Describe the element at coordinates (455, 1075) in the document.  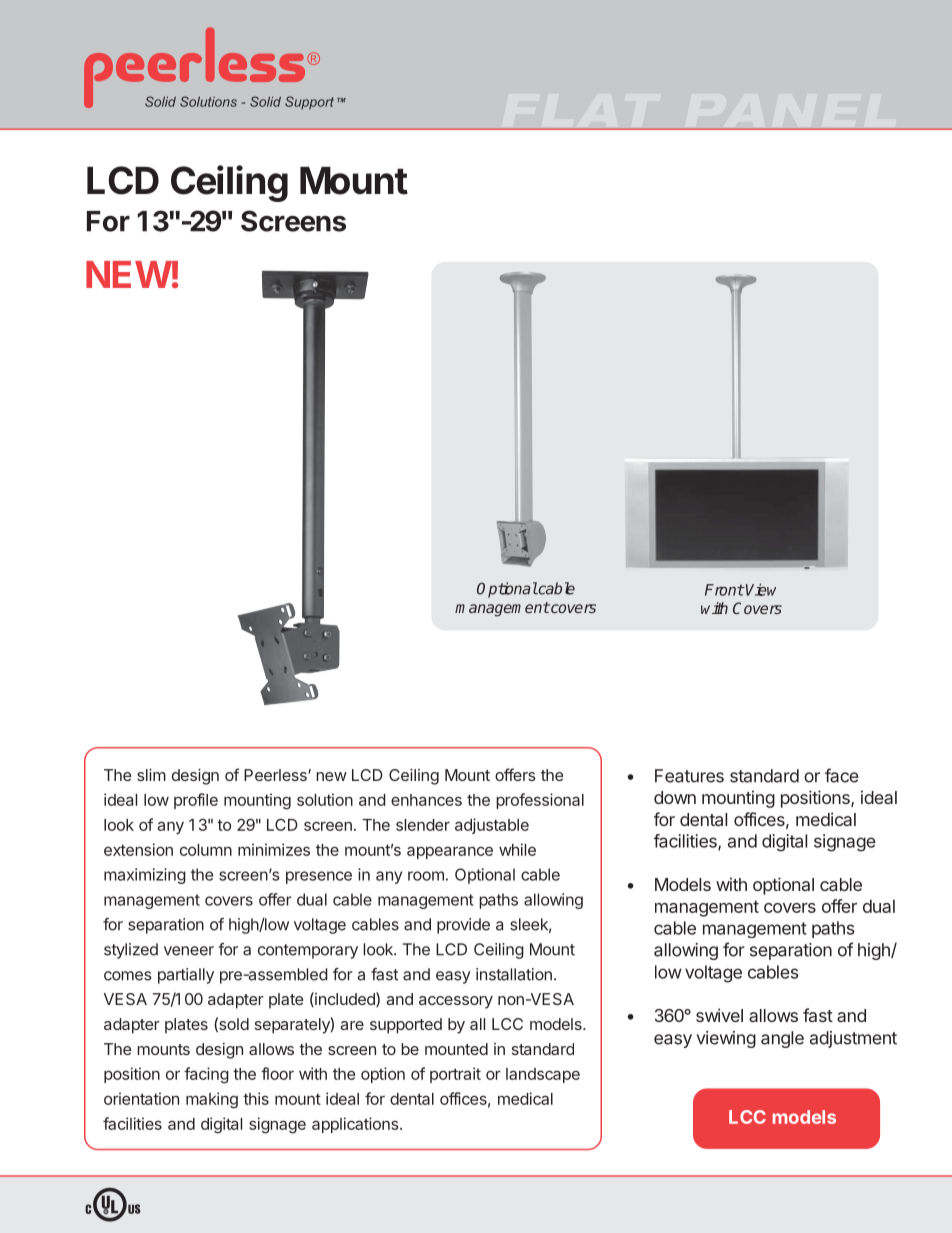
I see `portrait` at that location.
